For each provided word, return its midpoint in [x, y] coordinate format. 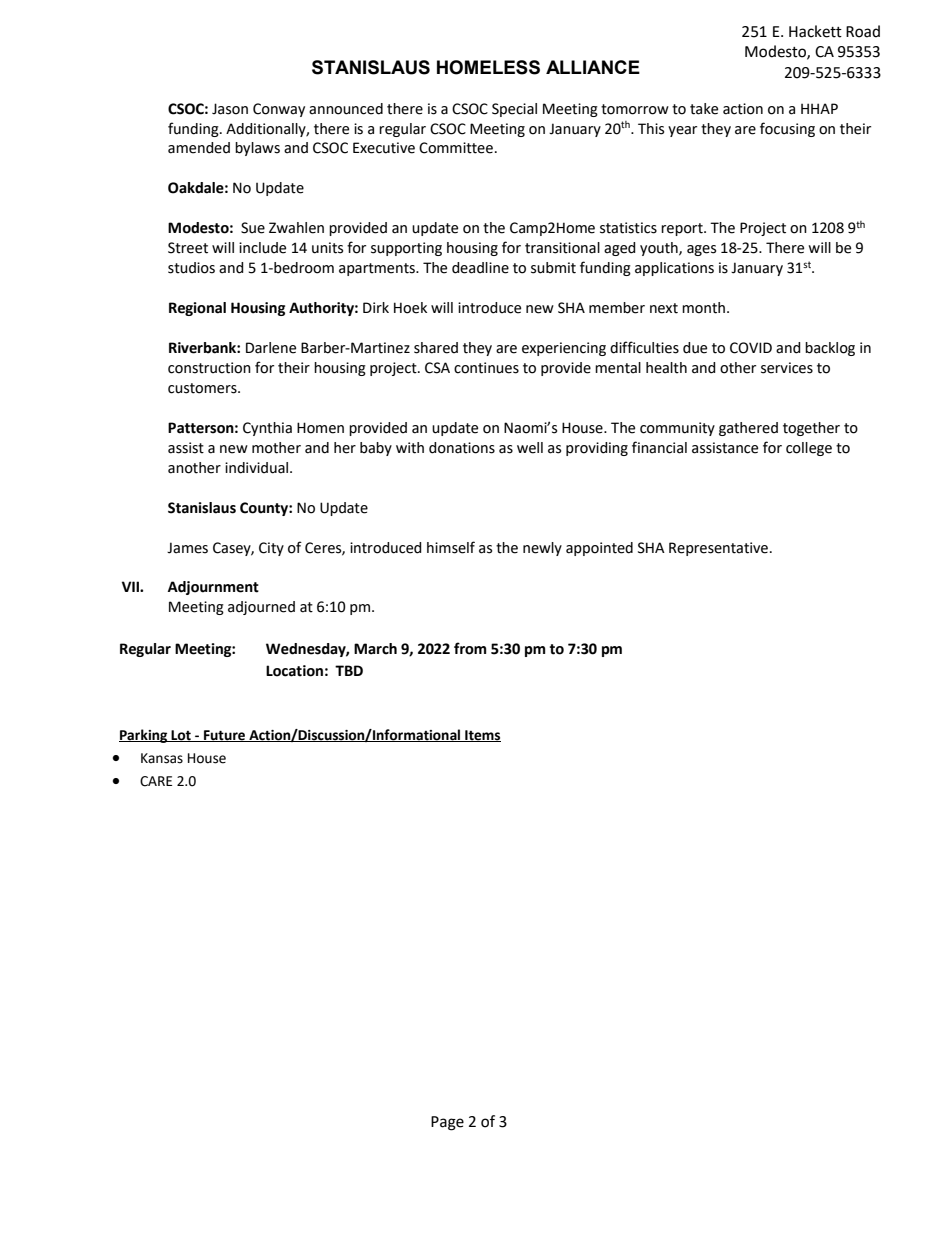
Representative [718, 549]
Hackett [815, 31]
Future [225, 736]
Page [447, 1123]
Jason [230, 109]
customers [203, 388]
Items [482, 736]
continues [486, 368]
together [811, 429]
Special [514, 110]
